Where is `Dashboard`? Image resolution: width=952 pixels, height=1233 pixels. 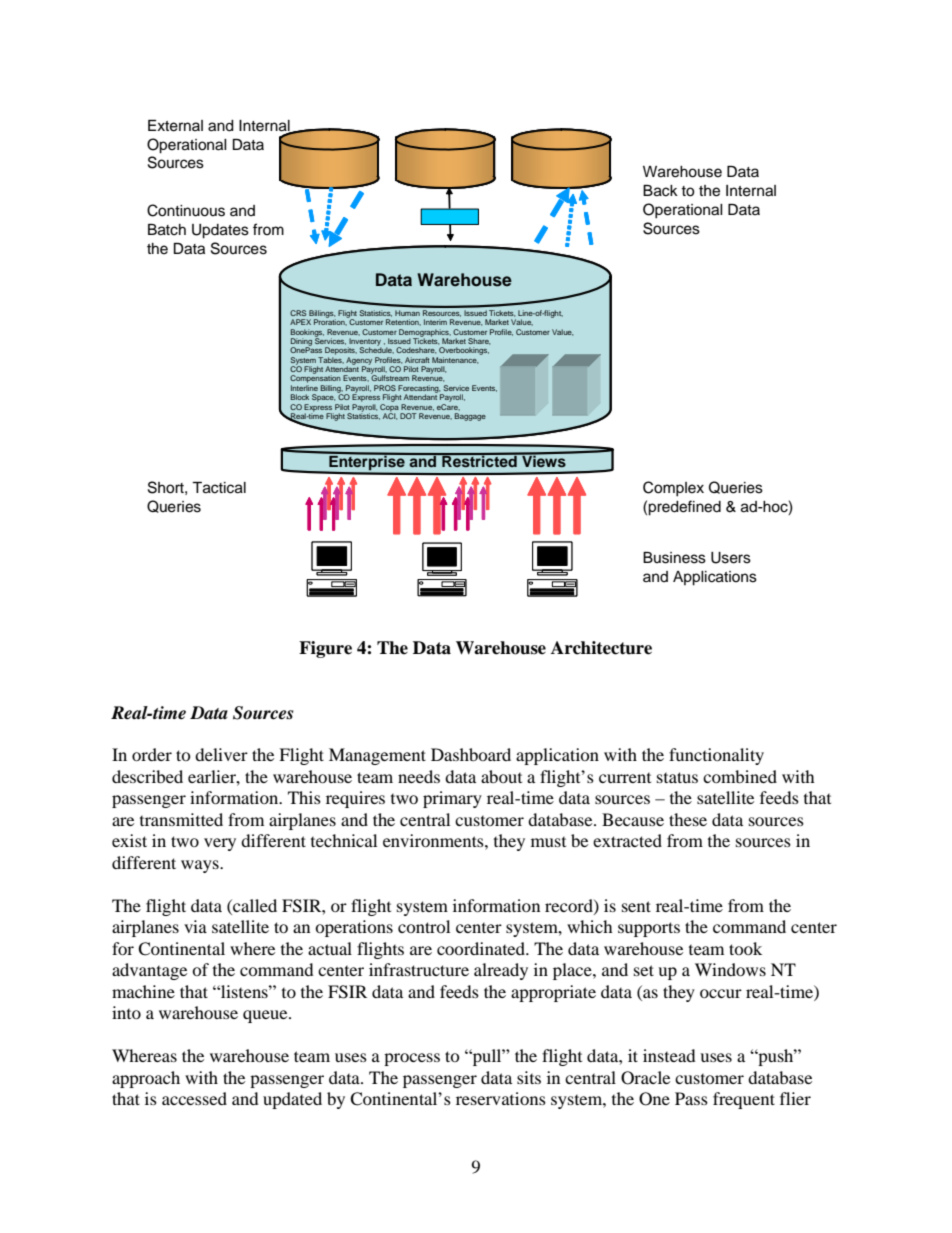
Dashboard is located at coordinates (471, 754).
